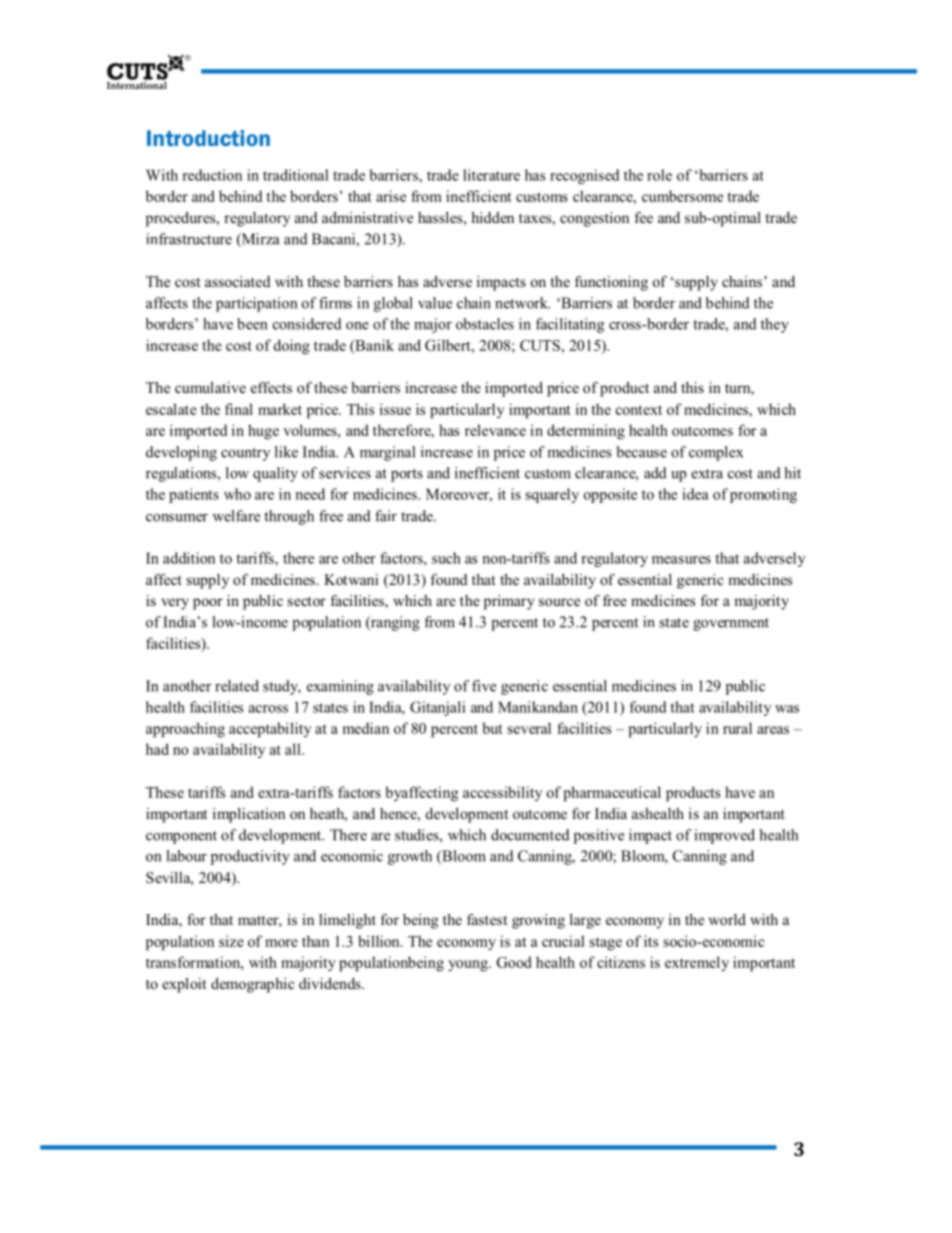  Describe the element at coordinates (446, 558) in the screenshot. I see `such` at that location.
